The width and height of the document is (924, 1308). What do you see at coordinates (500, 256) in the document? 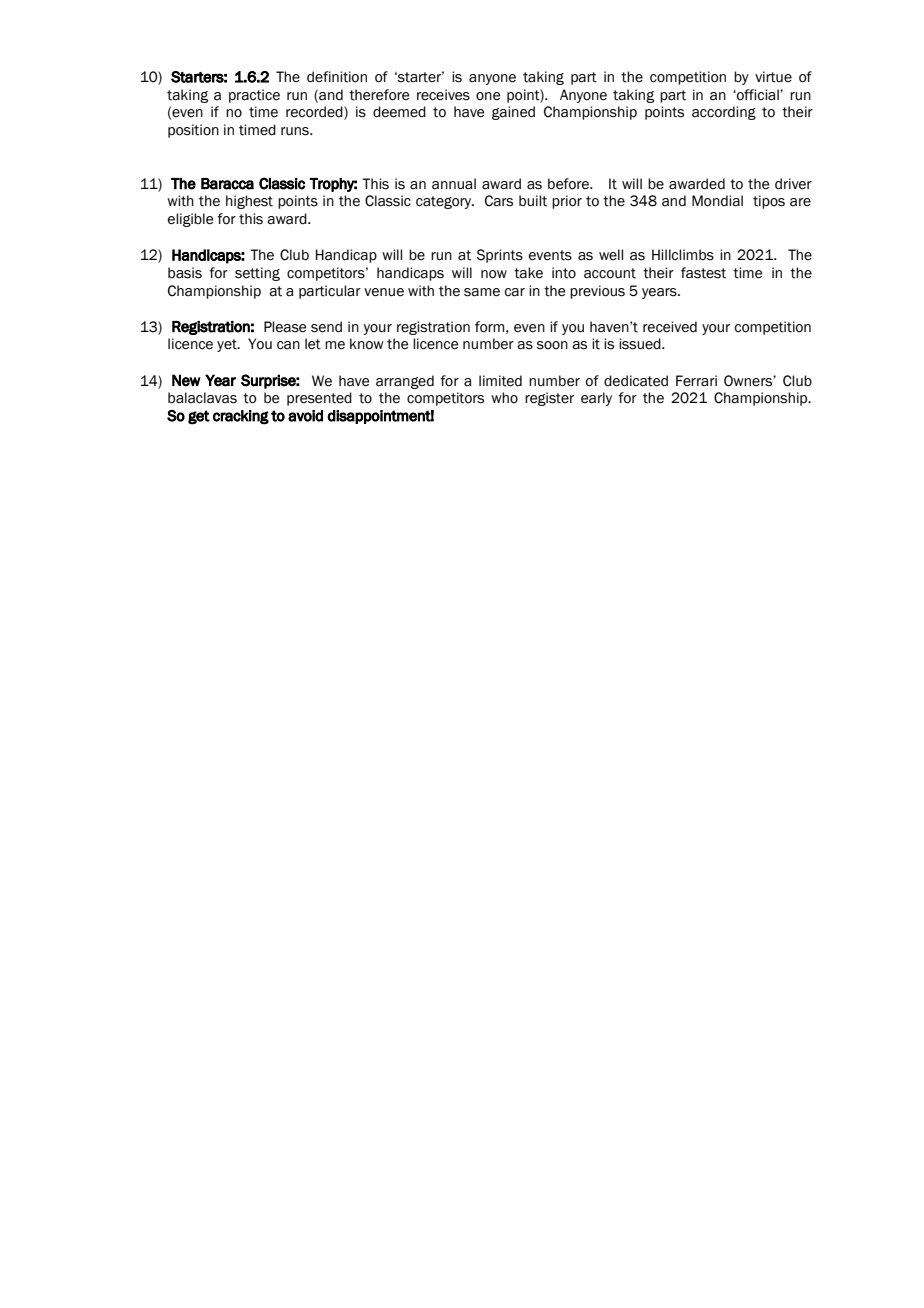
I see `Sprints` at bounding box center [500, 256].
